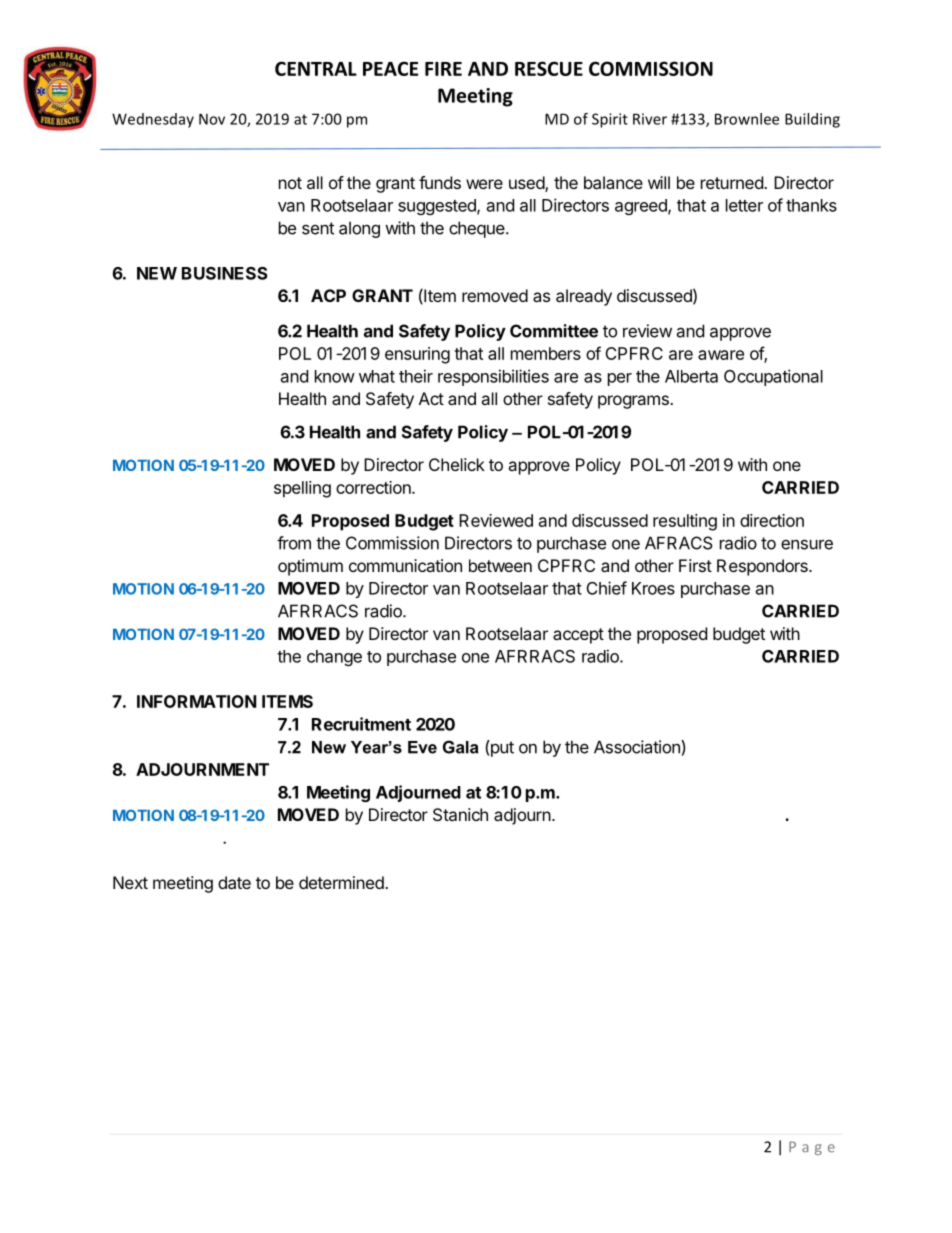 The width and height of the image is (952, 1233). Describe the element at coordinates (342, 882) in the image. I see `determined` at that location.
